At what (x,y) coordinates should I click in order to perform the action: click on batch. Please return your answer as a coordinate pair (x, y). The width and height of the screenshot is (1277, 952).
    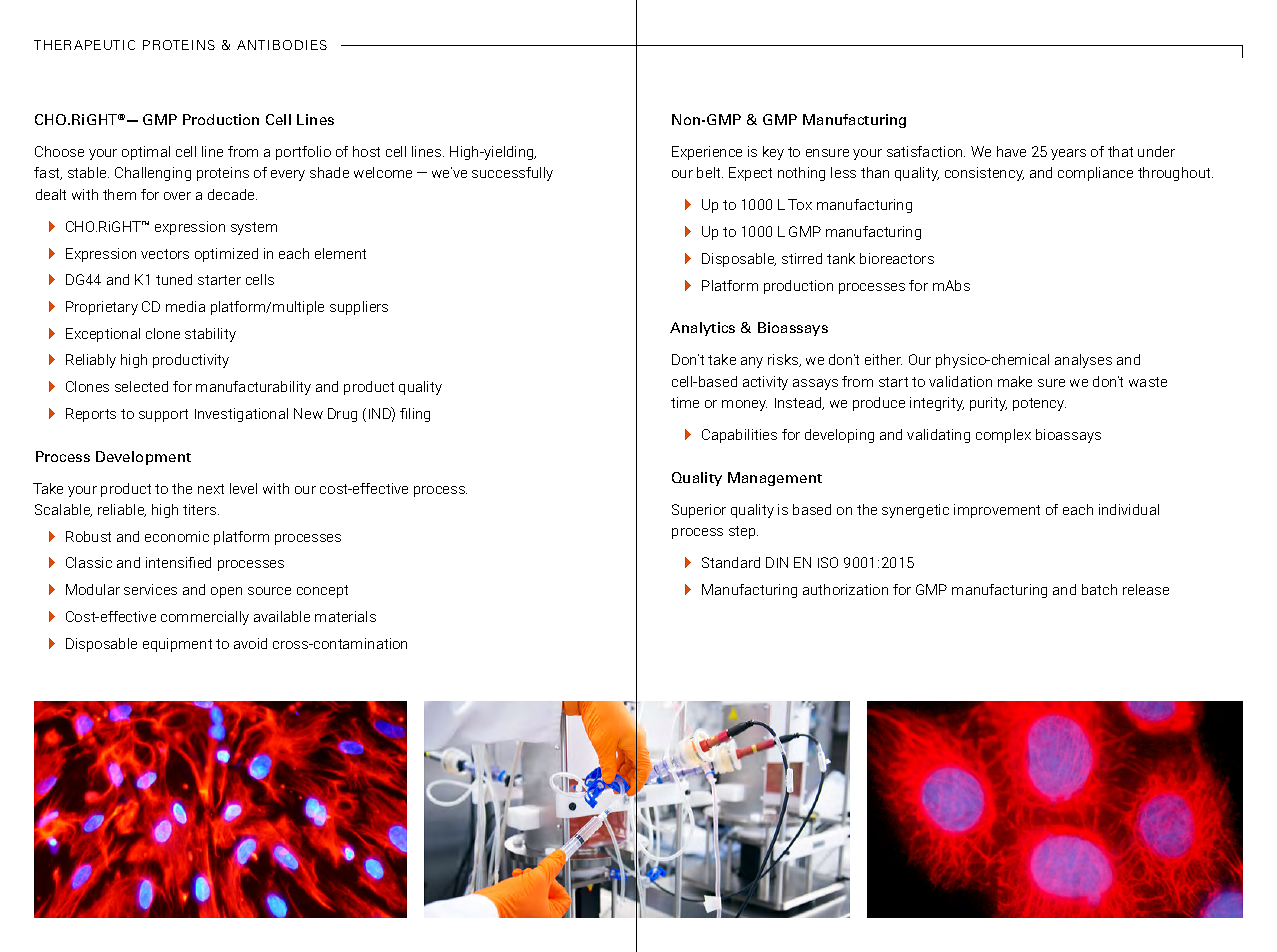
    Looking at the image, I should click on (1099, 589).
